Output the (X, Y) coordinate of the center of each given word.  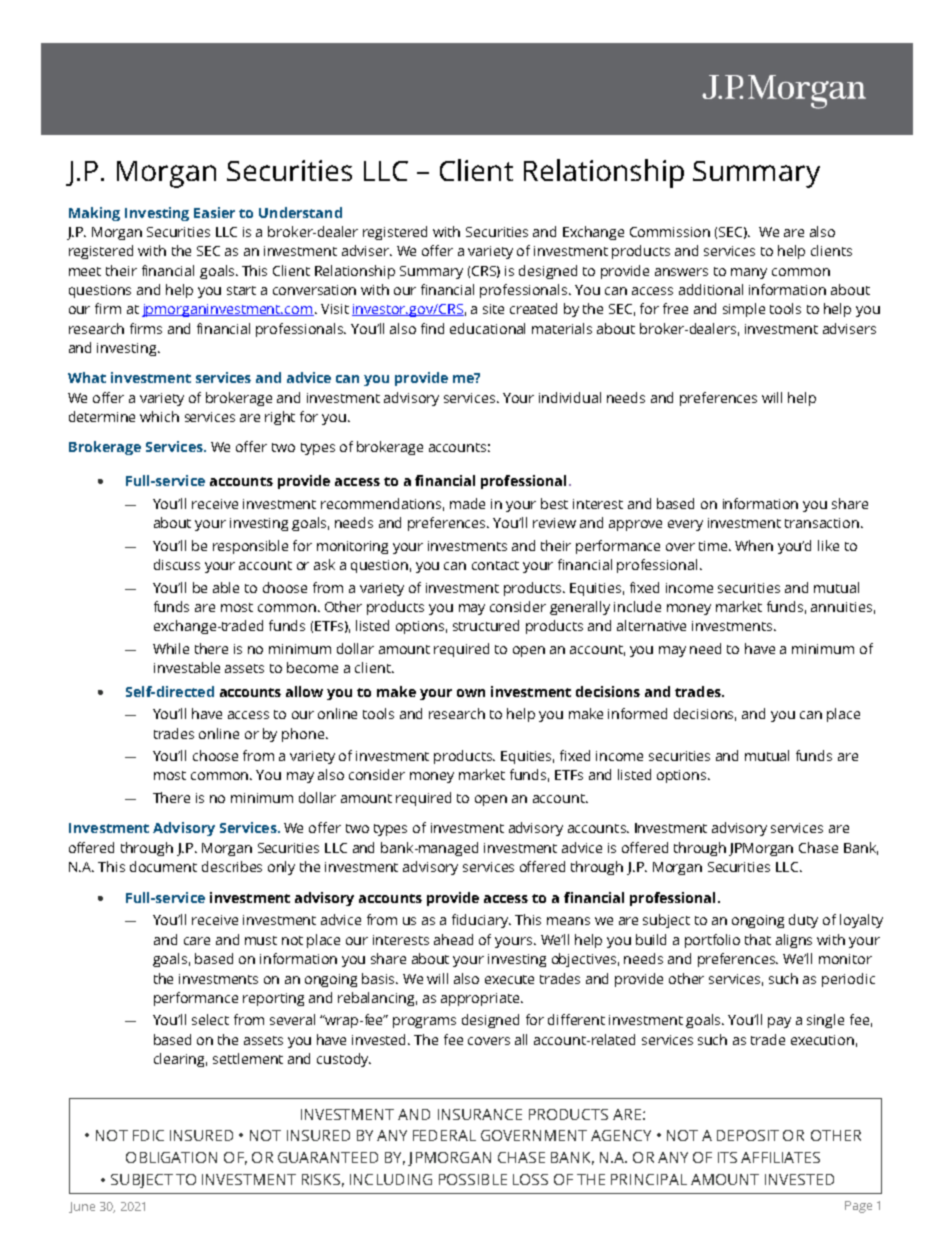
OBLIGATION (171, 1157)
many (749, 273)
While (171, 648)
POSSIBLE (473, 1179)
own (471, 693)
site (493, 309)
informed (637, 713)
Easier (214, 212)
